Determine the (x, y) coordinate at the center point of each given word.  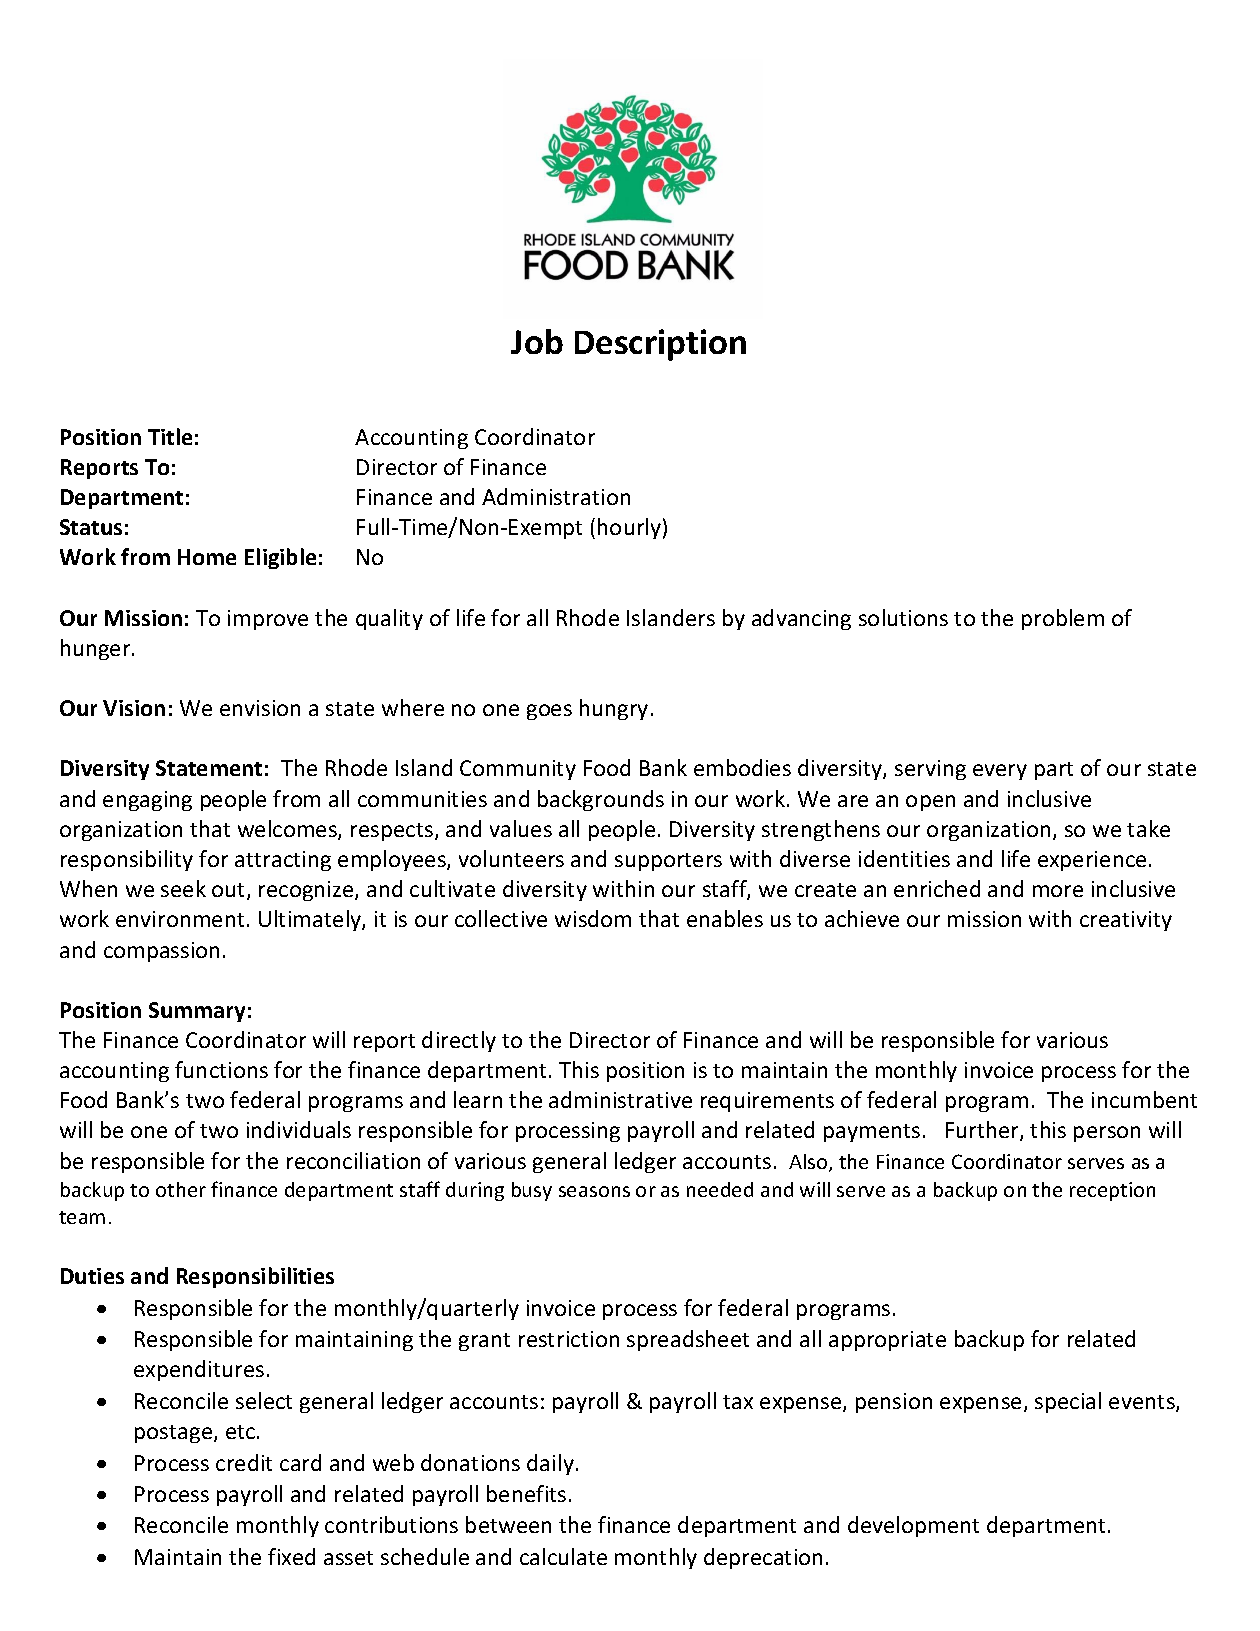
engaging (147, 801)
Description (660, 345)
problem (1063, 619)
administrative (620, 1099)
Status (91, 527)
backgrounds (601, 800)
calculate (563, 1556)
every (1000, 772)
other (181, 1189)
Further (983, 1131)
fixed (291, 1556)
